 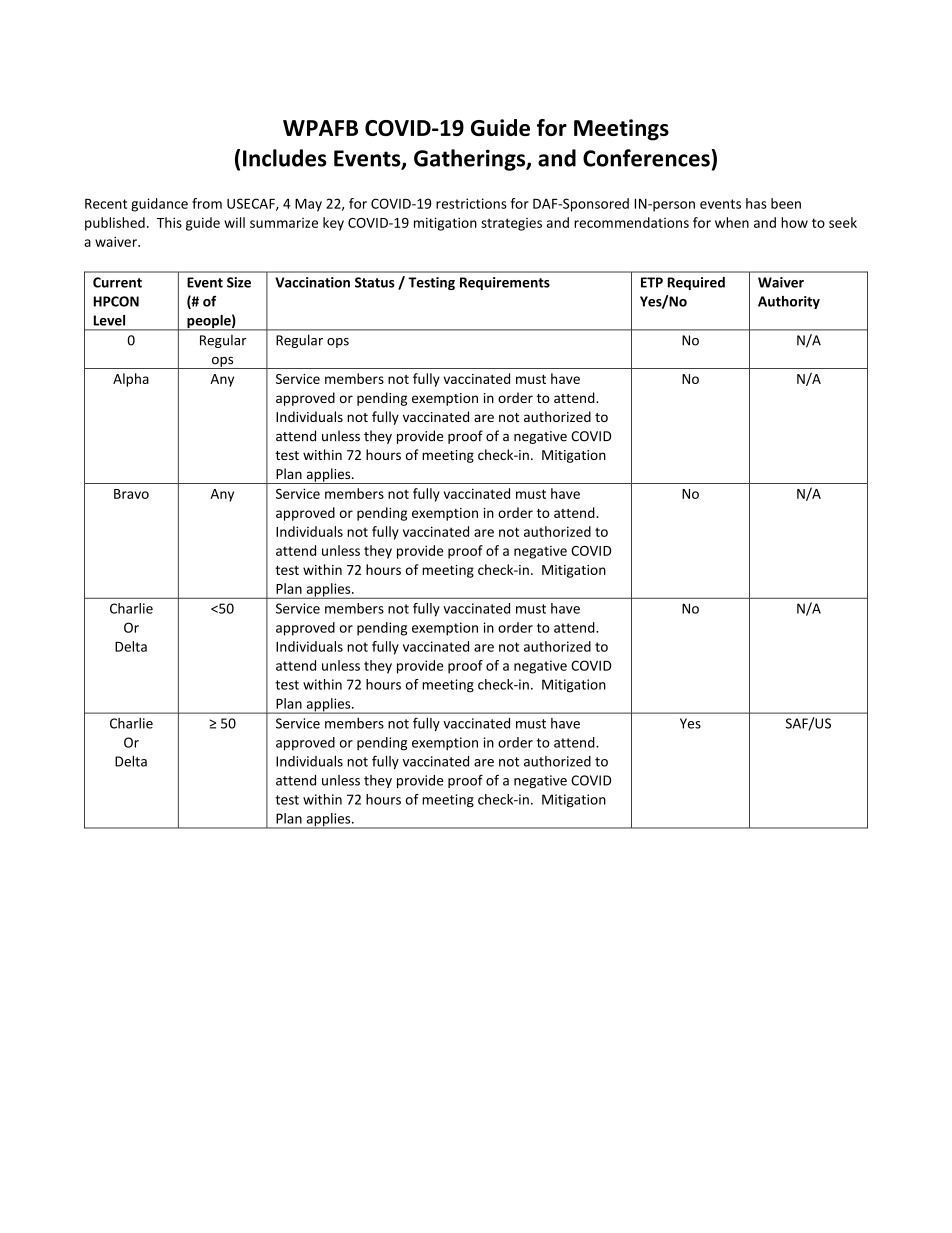 What do you see at coordinates (285, 158) in the screenshot?
I see `Includes` at bounding box center [285, 158].
